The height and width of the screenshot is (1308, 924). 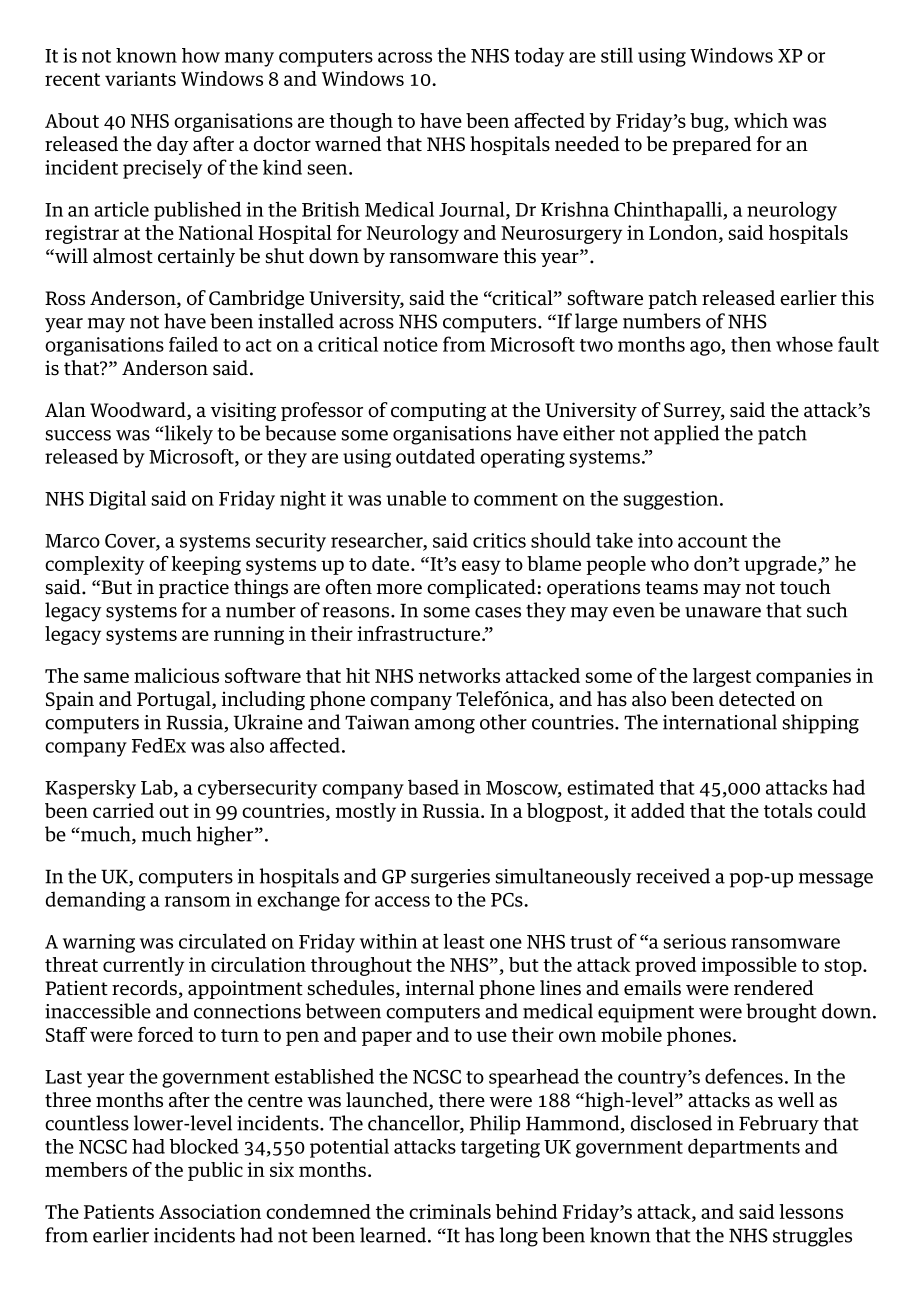 What do you see at coordinates (751, 344) in the screenshot?
I see `then` at bounding box center [751, 344].
